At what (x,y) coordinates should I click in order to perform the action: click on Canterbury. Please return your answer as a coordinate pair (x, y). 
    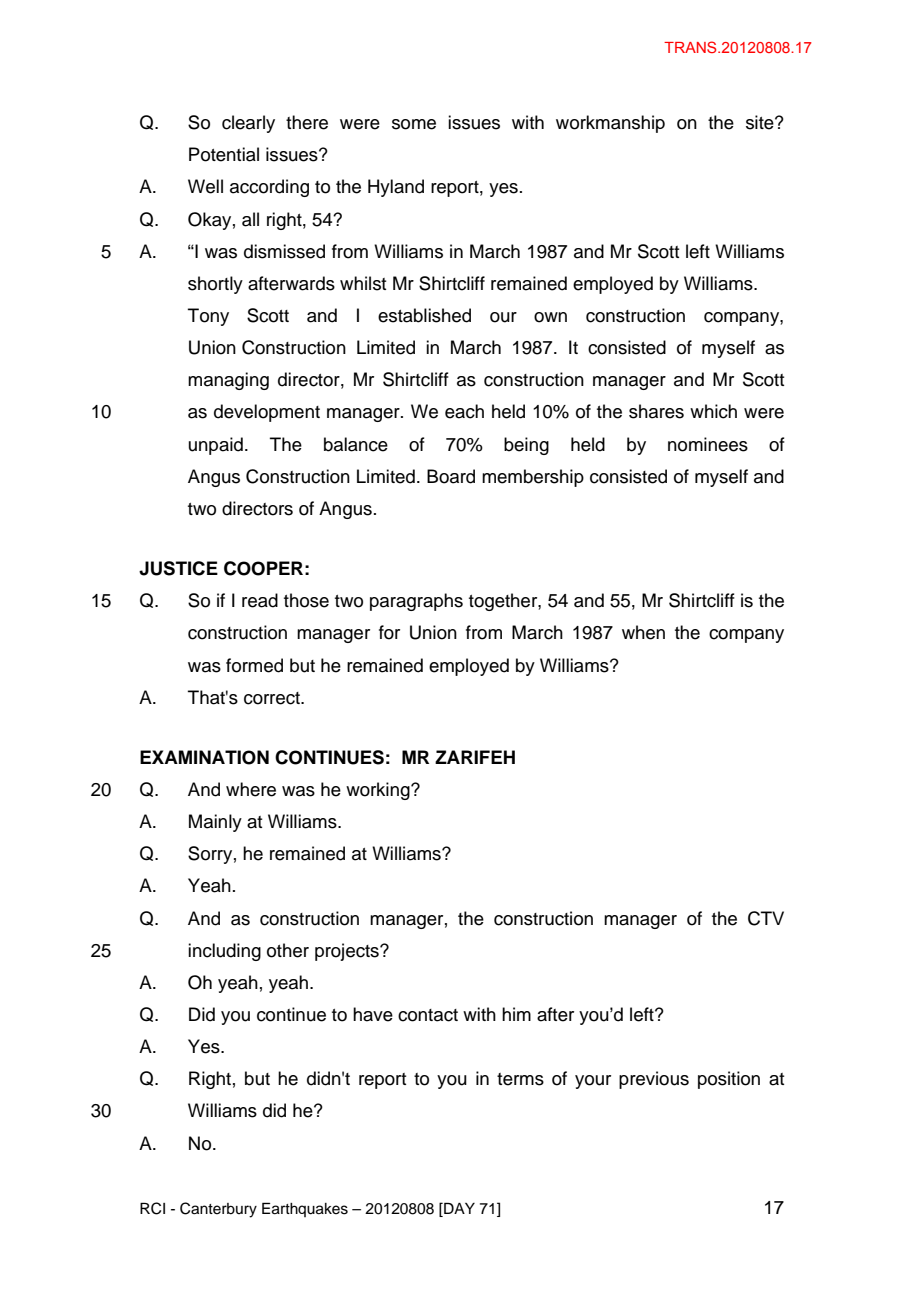
    Looking at the image, I should click on (218, 1210).
